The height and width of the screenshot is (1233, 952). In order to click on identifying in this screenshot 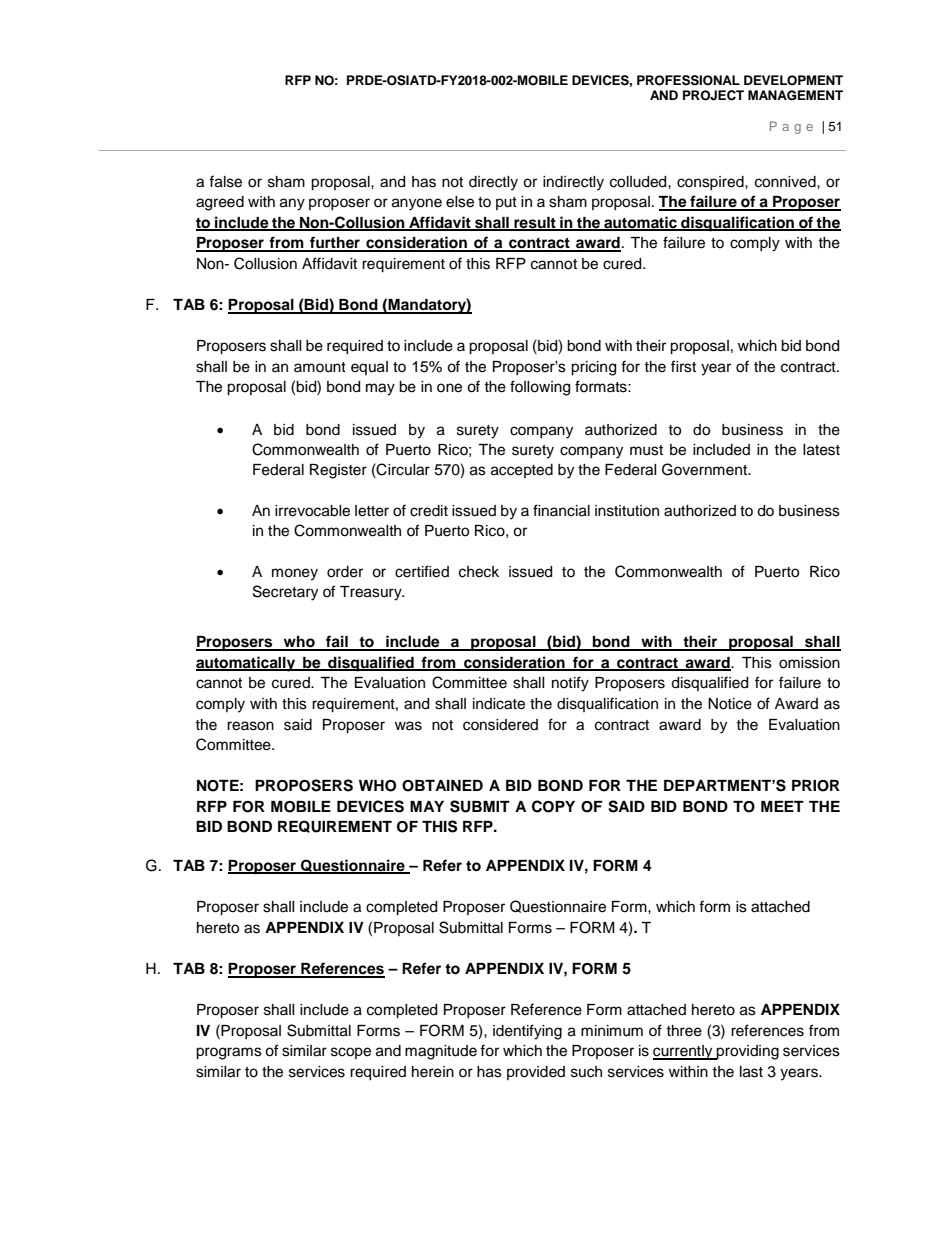, I will do `click(527, 1032)`.
